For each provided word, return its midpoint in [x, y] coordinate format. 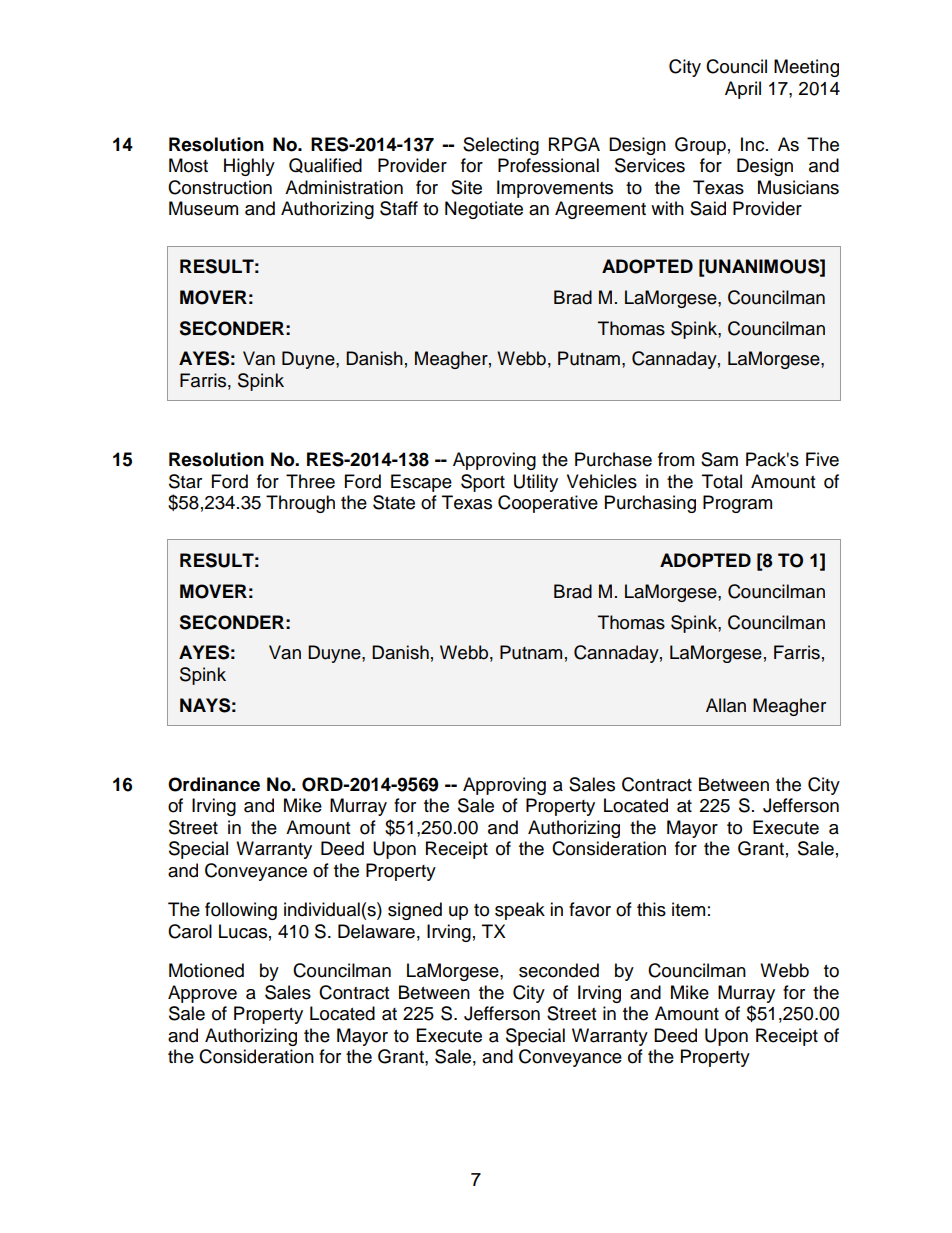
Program [737, 504]
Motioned [206, 970]
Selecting [501, 146]
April [743, 90]
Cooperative [548, 504]
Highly [249, 167]
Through [300, 504]
